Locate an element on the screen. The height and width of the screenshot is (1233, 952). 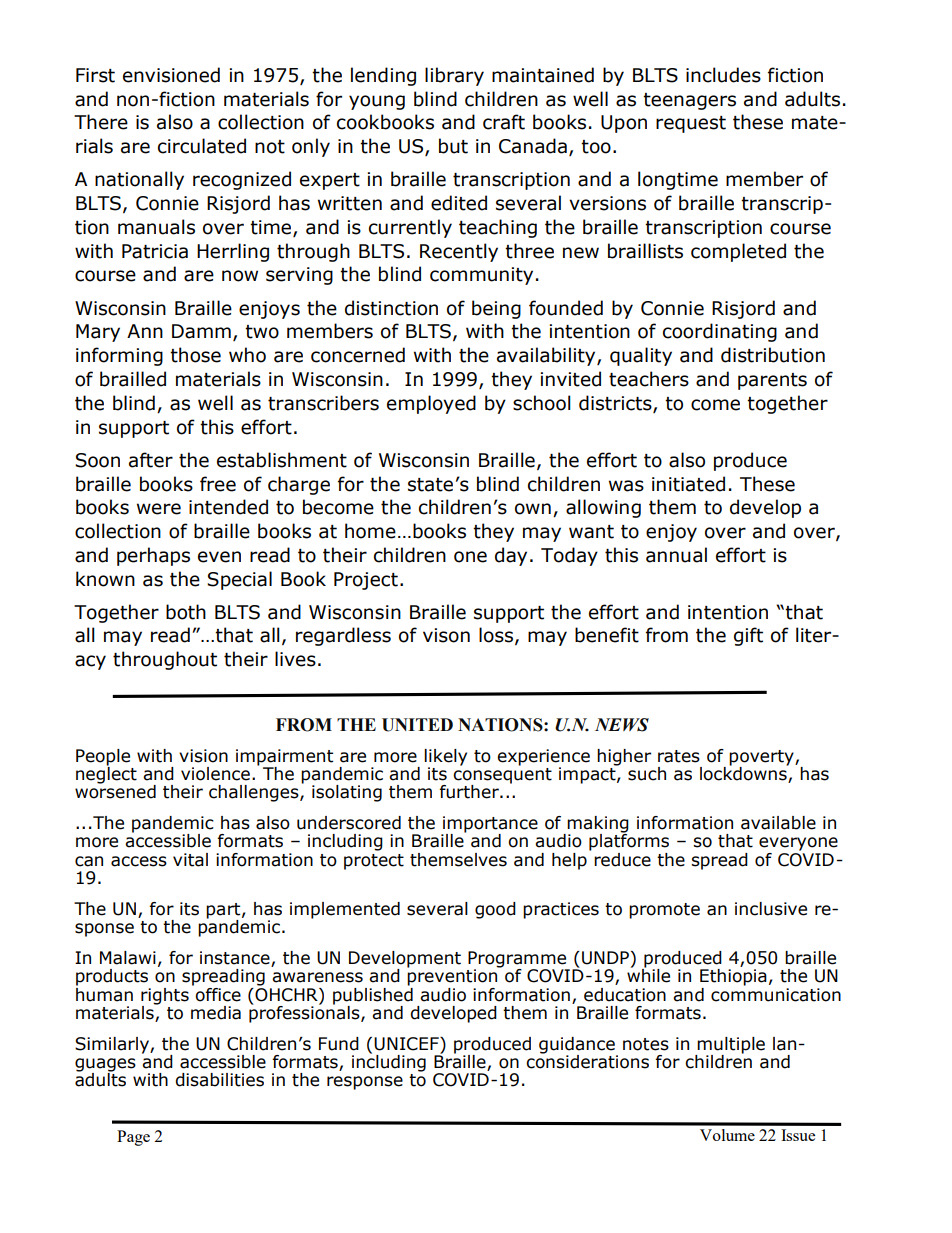
library is located at coordinates (454, 76).
